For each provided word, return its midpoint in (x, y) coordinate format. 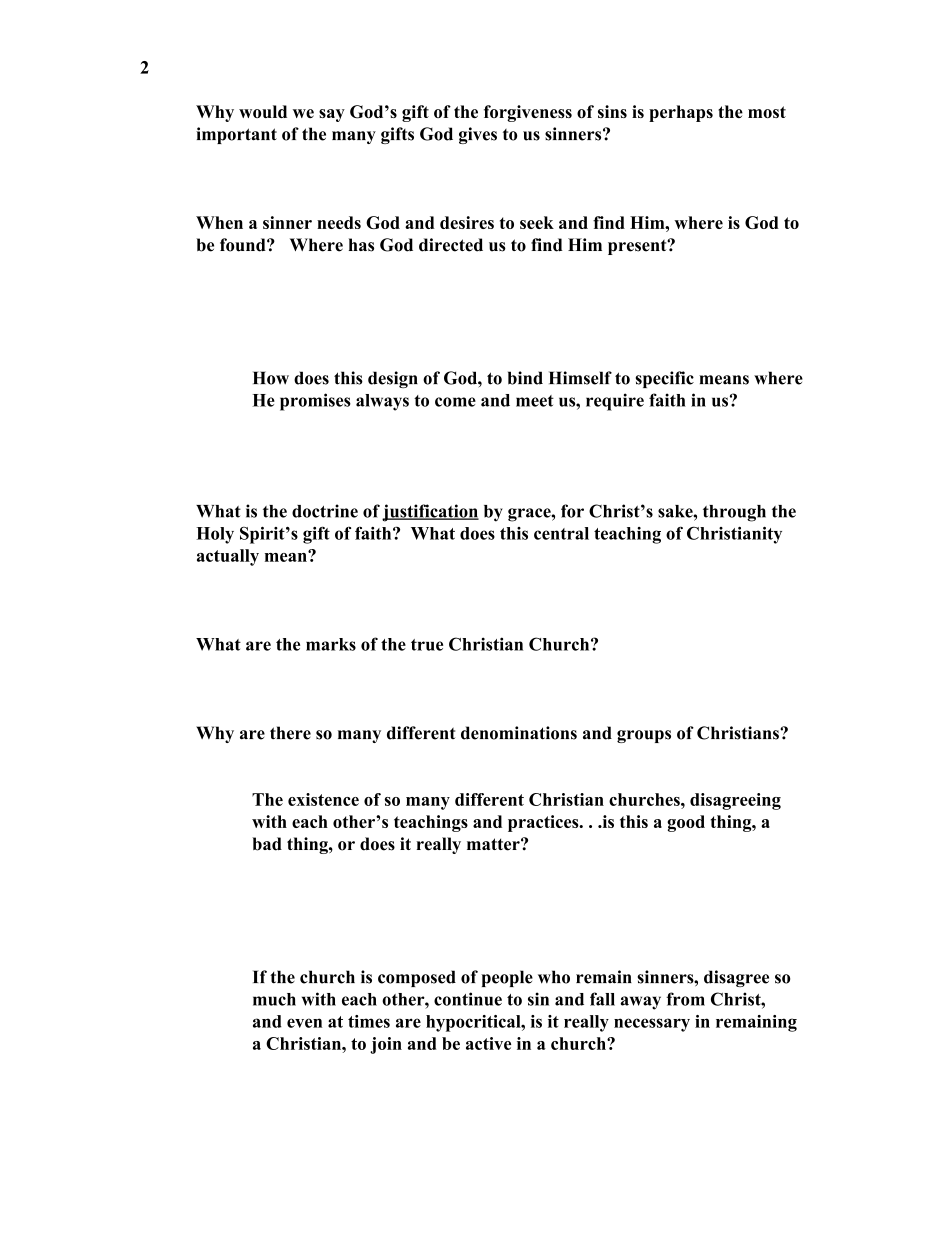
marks (331, 644)
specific (665, 379)
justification (430, 513)
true (427, 645)
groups (644, 736)
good (686, 823)
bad (267, 844)
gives (478, 135)
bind (525, 378)
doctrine (325, 511)
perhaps (681, 113)
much (274, 999)
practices (544, 823)
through (734, 513)
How (271, 378)
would (263, 111)
